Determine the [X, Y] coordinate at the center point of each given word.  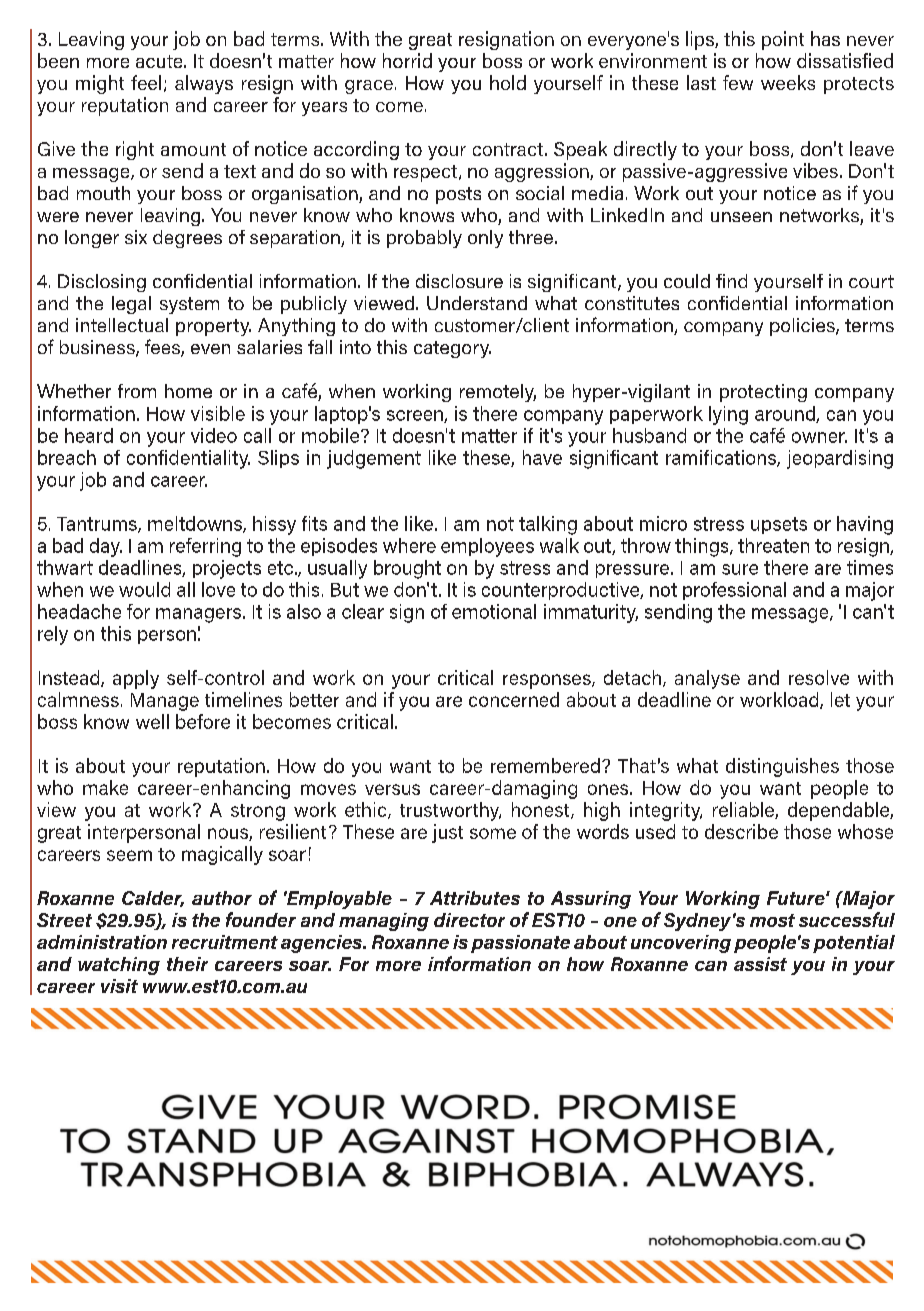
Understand [477, 303]
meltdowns [196, 524]
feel [146, 82]
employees [487, 547]
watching [119, 966]
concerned [514, 699]
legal [131, 305]
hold [508, 82]
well [152, 721]
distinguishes [782, 767]
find [731, 281]
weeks [788, 82]
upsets [779, 525]
